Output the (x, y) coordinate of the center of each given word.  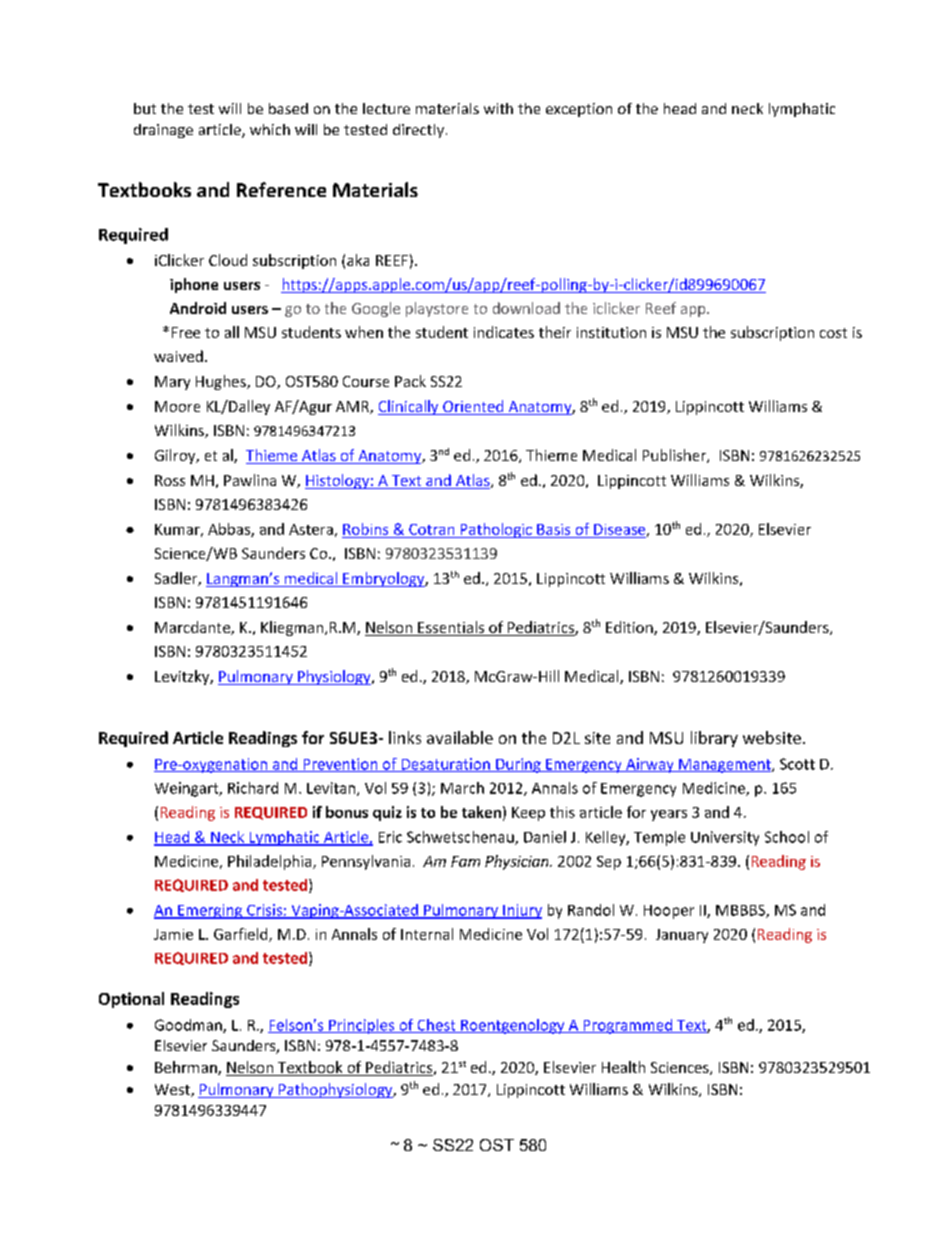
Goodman (189, 1026)
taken (481, 812)
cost (833, 333)
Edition (630, 628)
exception (579, 110)
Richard (253, 788)
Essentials (451, 628)
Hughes (222, 382)
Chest (436, 1026)
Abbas (230, 530)
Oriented (473, 407)
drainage (163, 131)
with (498, 108)
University (725, 838)
